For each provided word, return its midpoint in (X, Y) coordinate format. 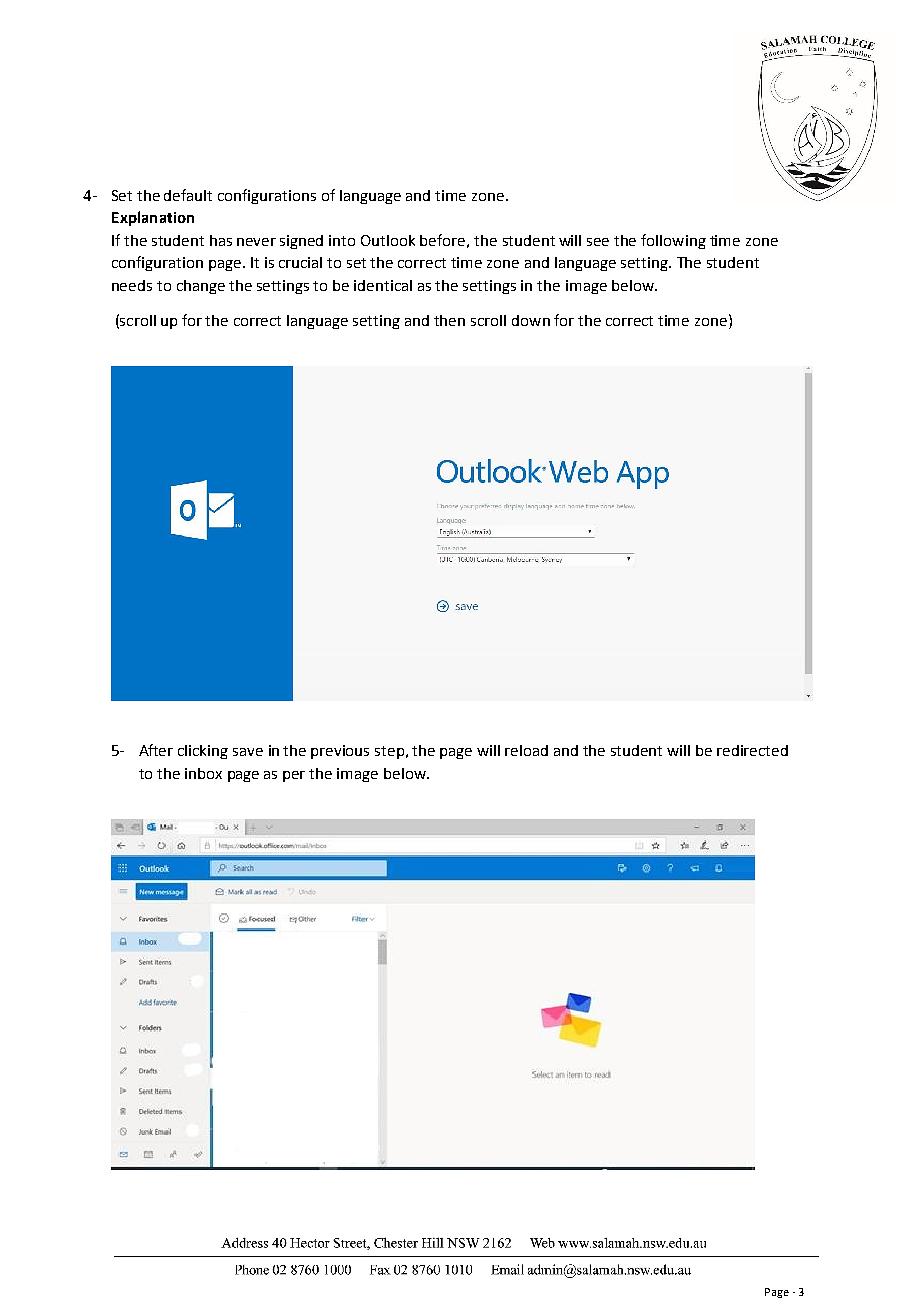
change (201, 287)
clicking (203, 752)
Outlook (388, 240)
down (531, 320)
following (673, 241)
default (188, 195)
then (449, 320)
